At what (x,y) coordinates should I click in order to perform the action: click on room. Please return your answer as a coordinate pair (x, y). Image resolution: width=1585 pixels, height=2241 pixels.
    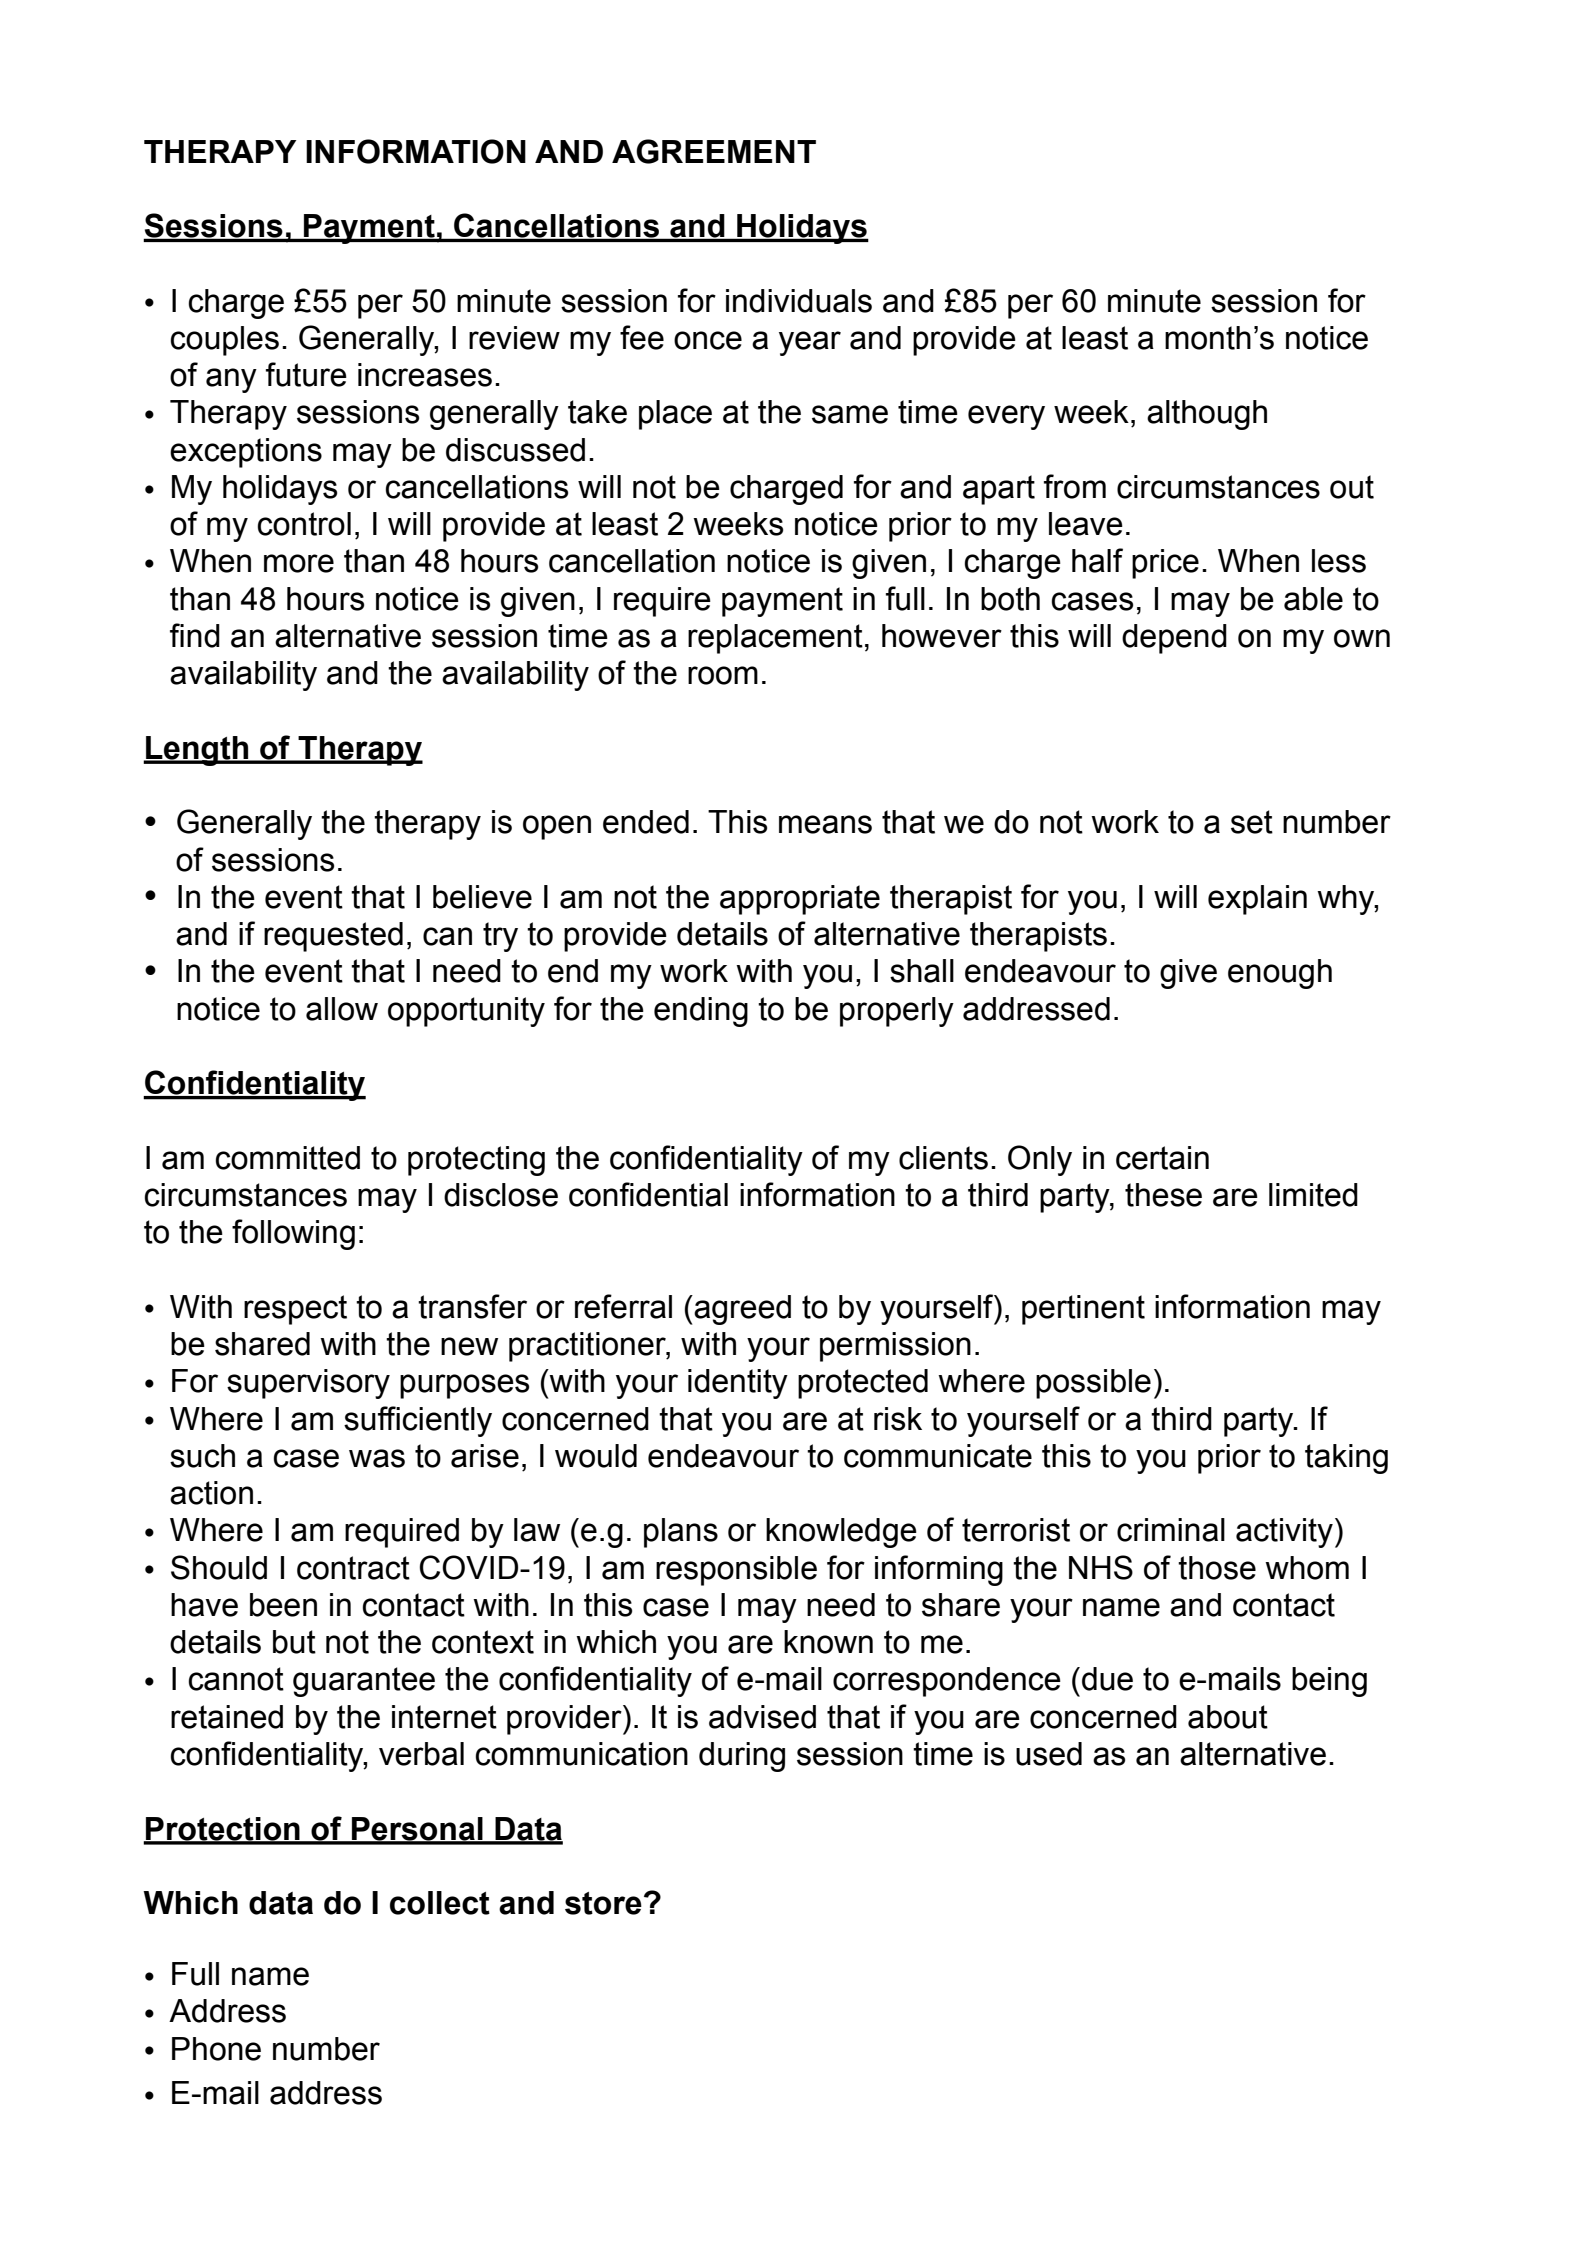
    Looking at the image, I should click on (723, 675).
